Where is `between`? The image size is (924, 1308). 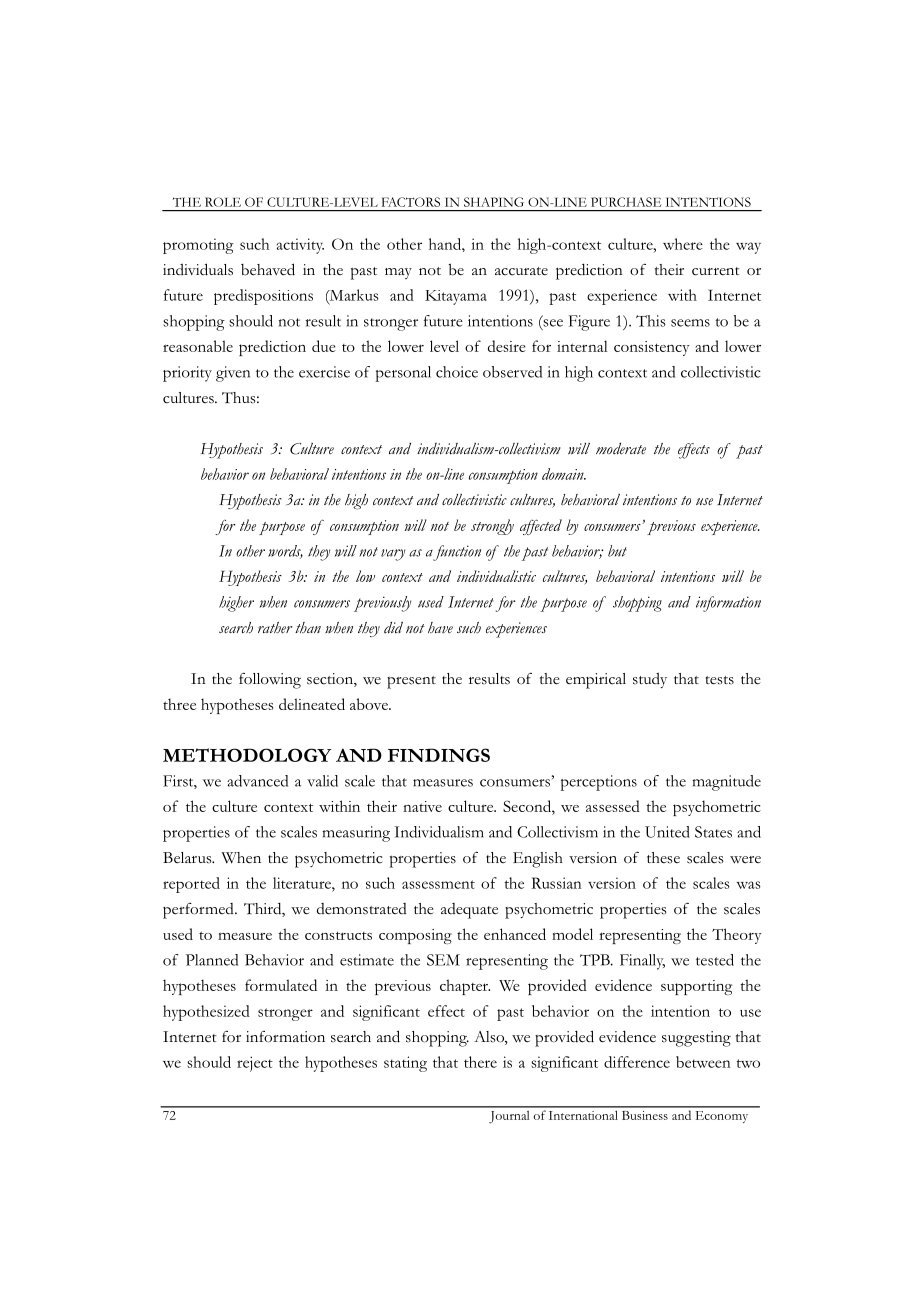
between is located at coordinates (703, 1062).
